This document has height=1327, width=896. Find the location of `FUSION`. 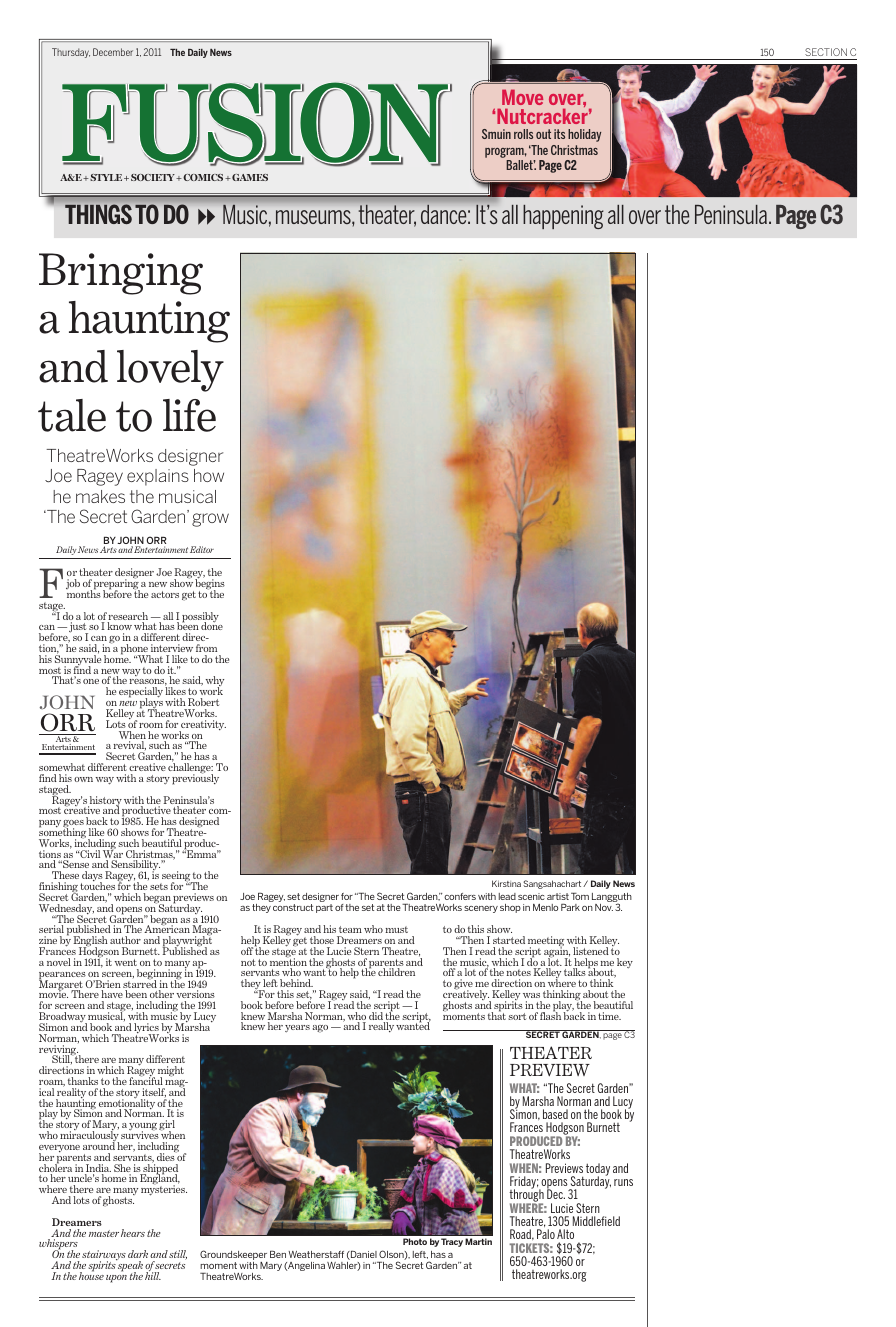

FUSION is located at coordinates (256, 123).
